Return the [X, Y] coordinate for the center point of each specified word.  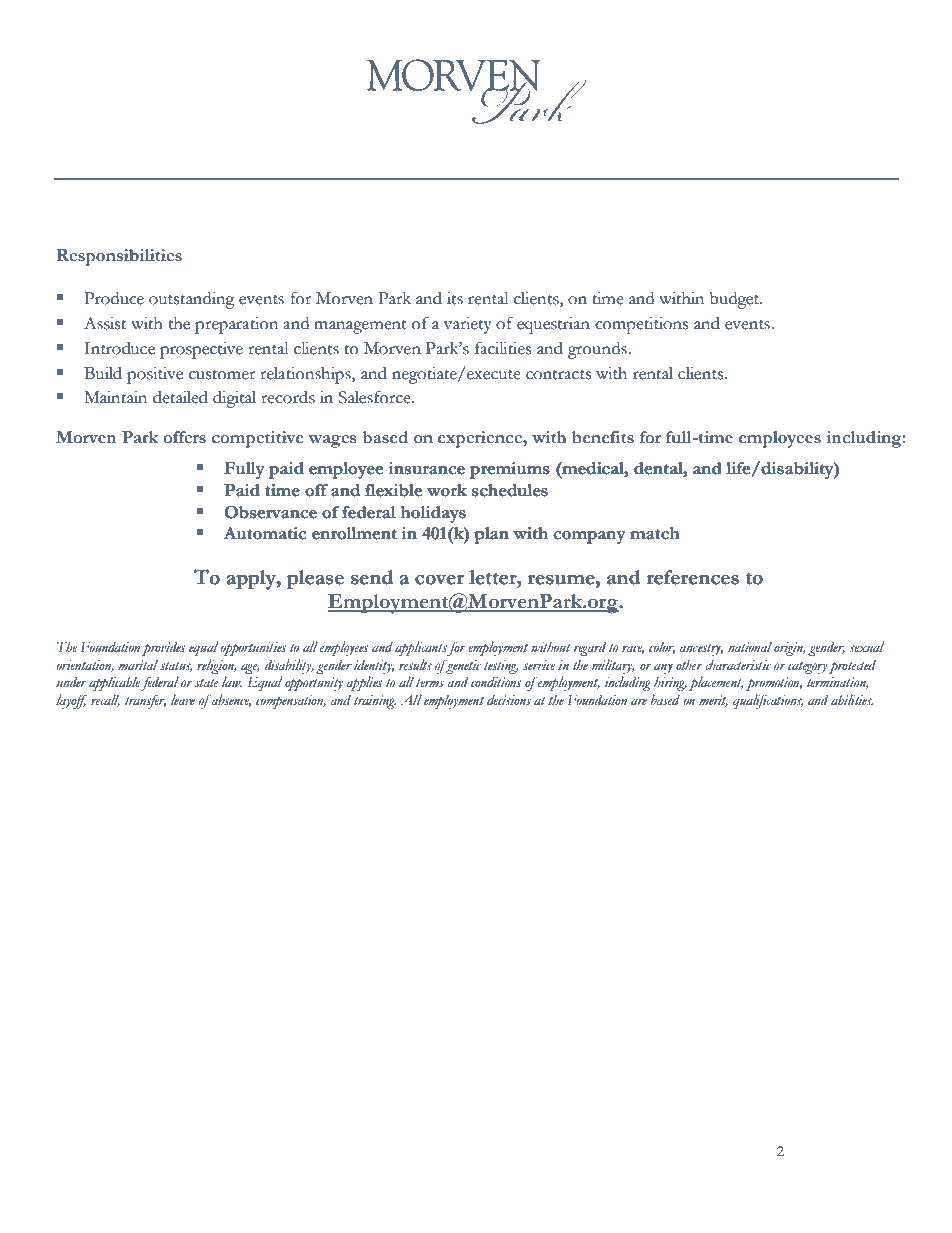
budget [735, 300]
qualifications [768, 701]
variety [468, 325]
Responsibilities [119, 257]
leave [183, 699]
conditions [496, 682]
